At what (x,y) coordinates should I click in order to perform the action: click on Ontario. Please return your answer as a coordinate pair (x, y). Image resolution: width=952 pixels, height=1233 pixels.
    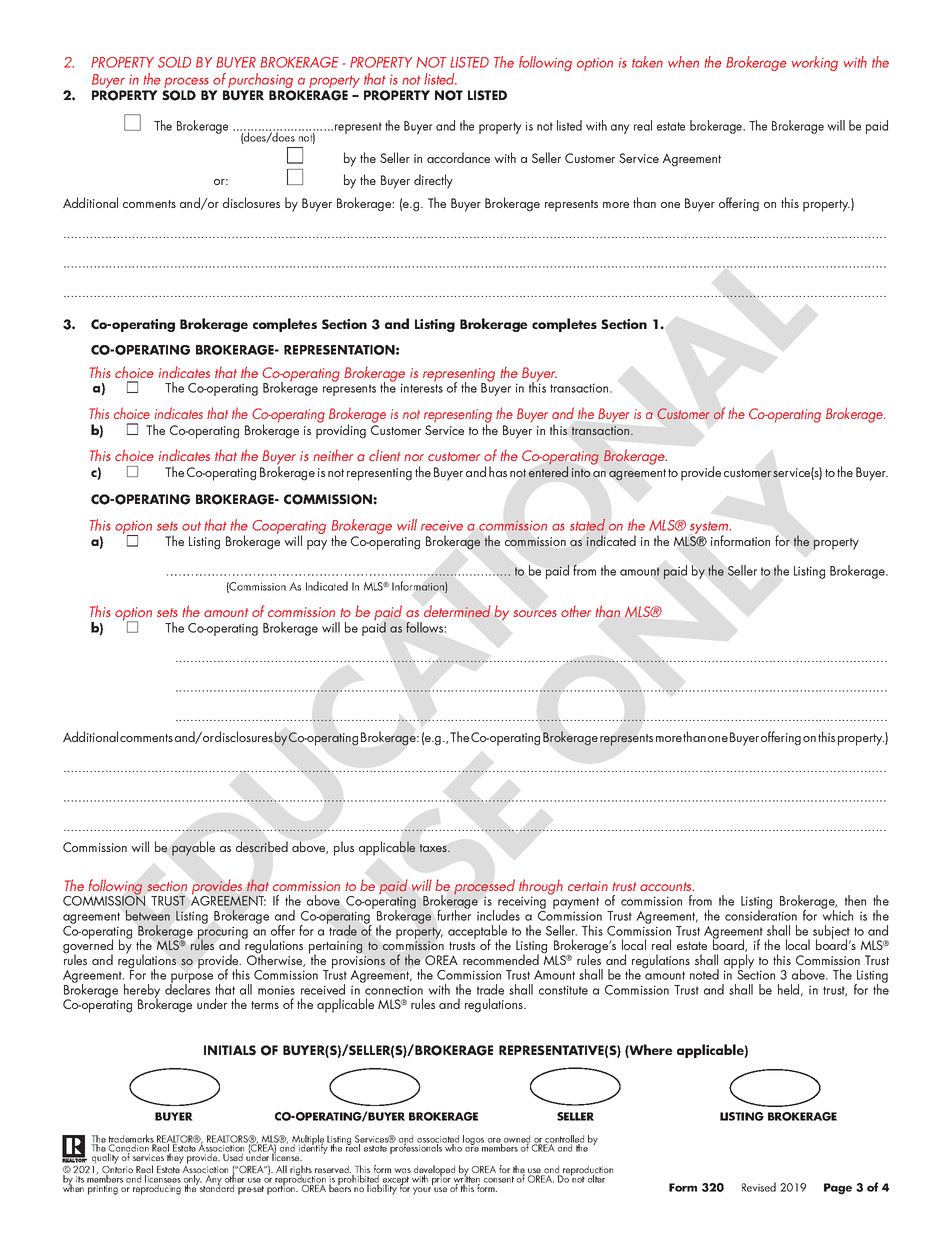
    Looking at the image, I should click on (117, 1171).
